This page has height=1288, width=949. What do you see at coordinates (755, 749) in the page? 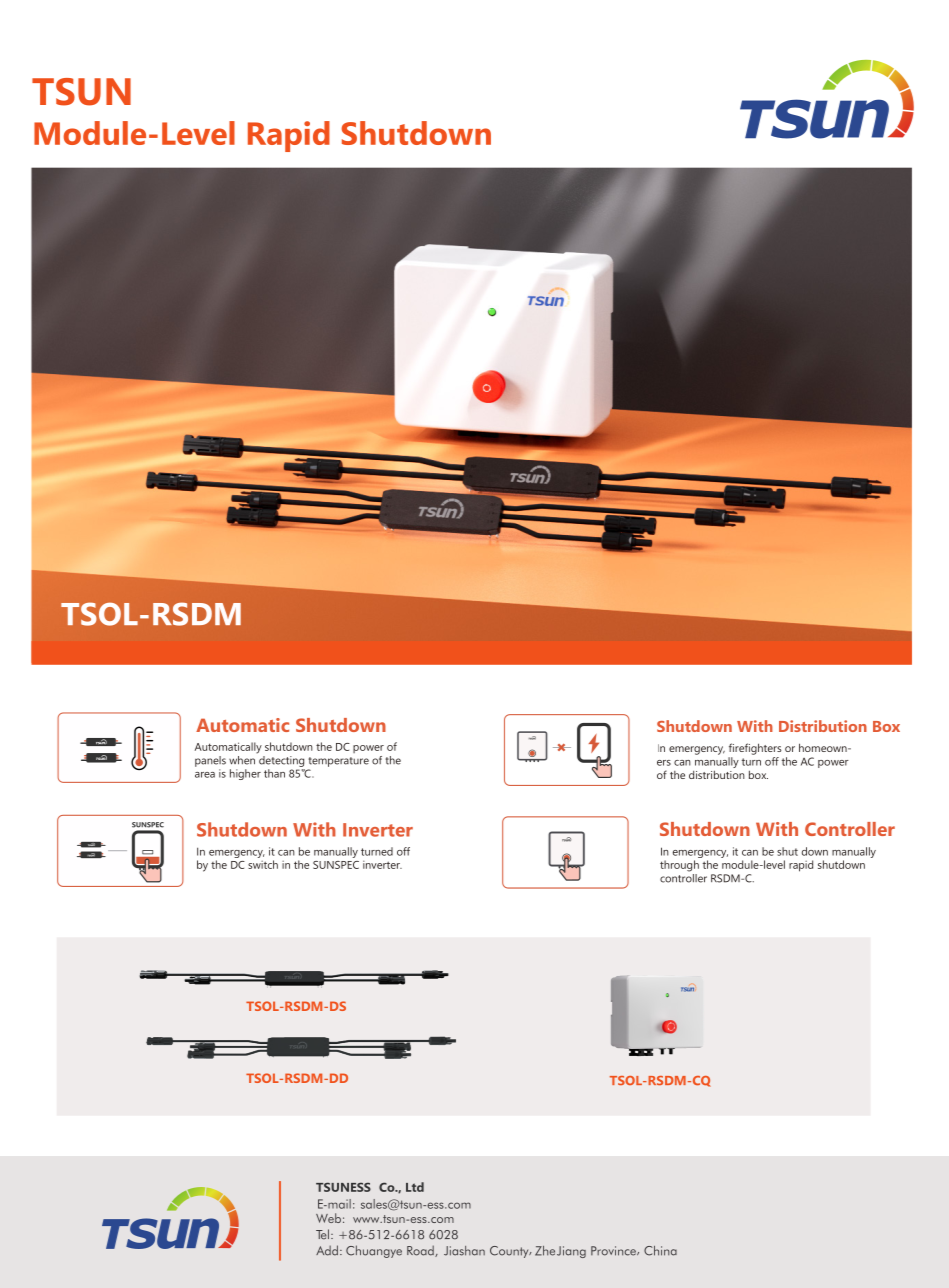
I see `firefighters` at bounding box center [755, 749].
